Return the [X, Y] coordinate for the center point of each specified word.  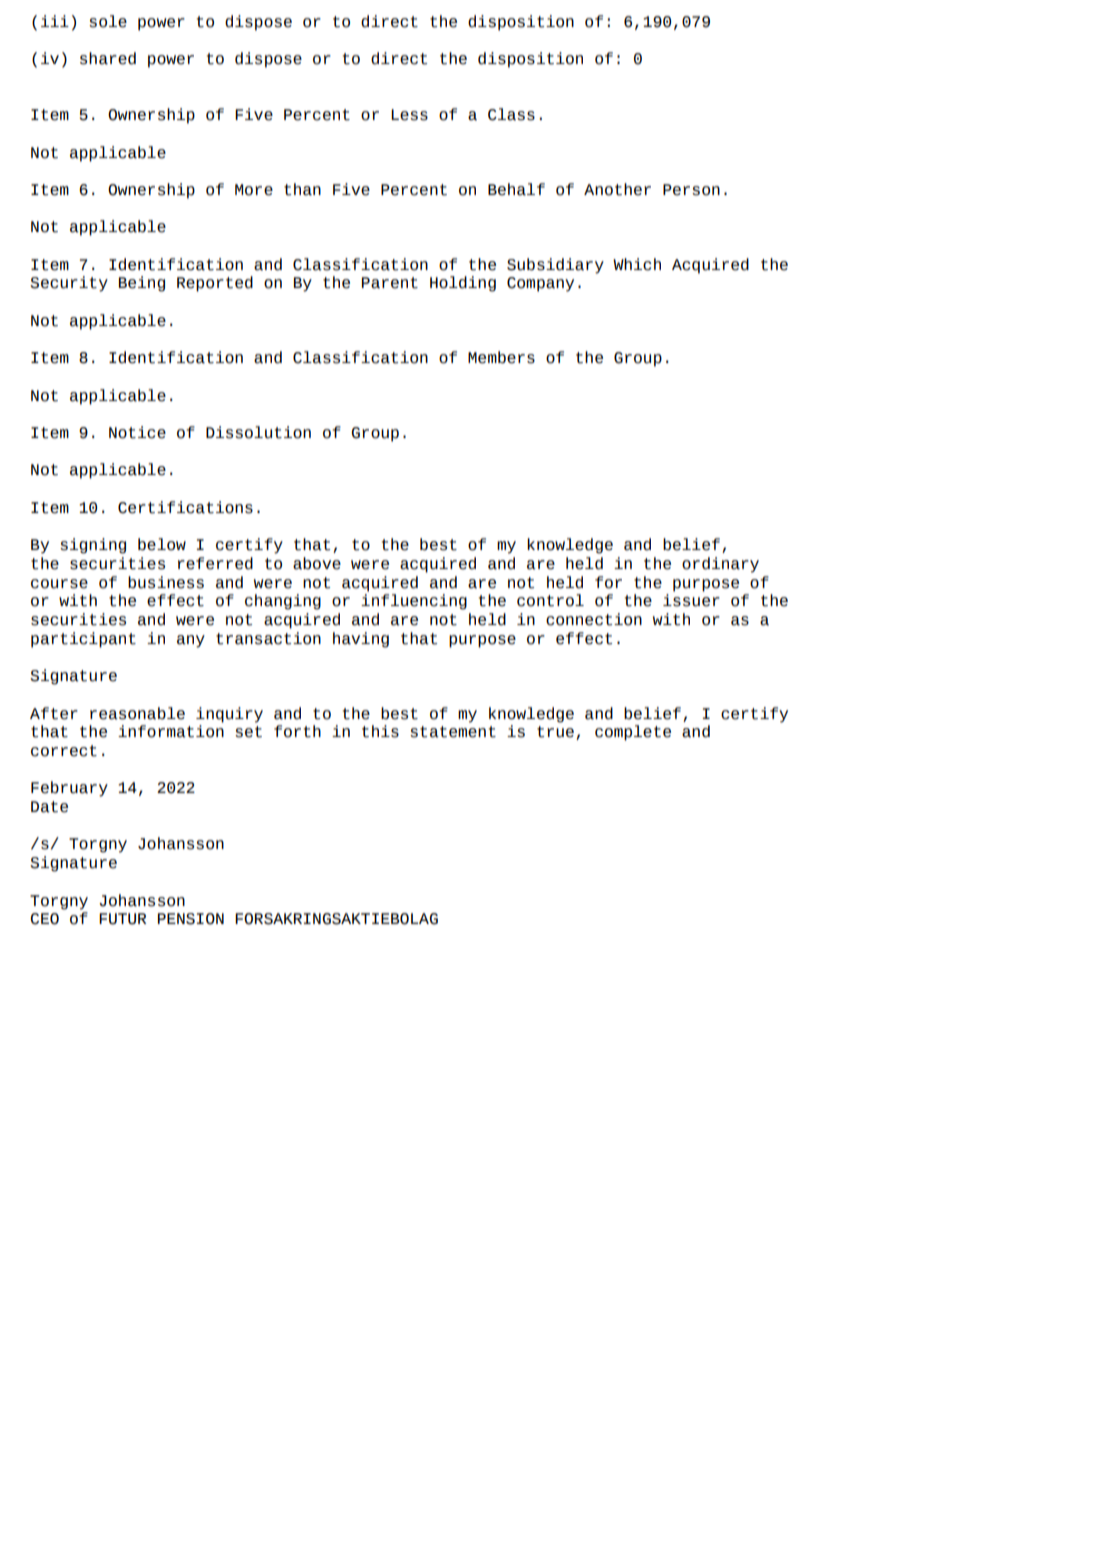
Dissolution [258, 432]
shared [108, 58]
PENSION [191, 919]
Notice [137, 432]
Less [409, 115]
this [380, 731]
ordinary [720, 565]
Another [617, 189]
